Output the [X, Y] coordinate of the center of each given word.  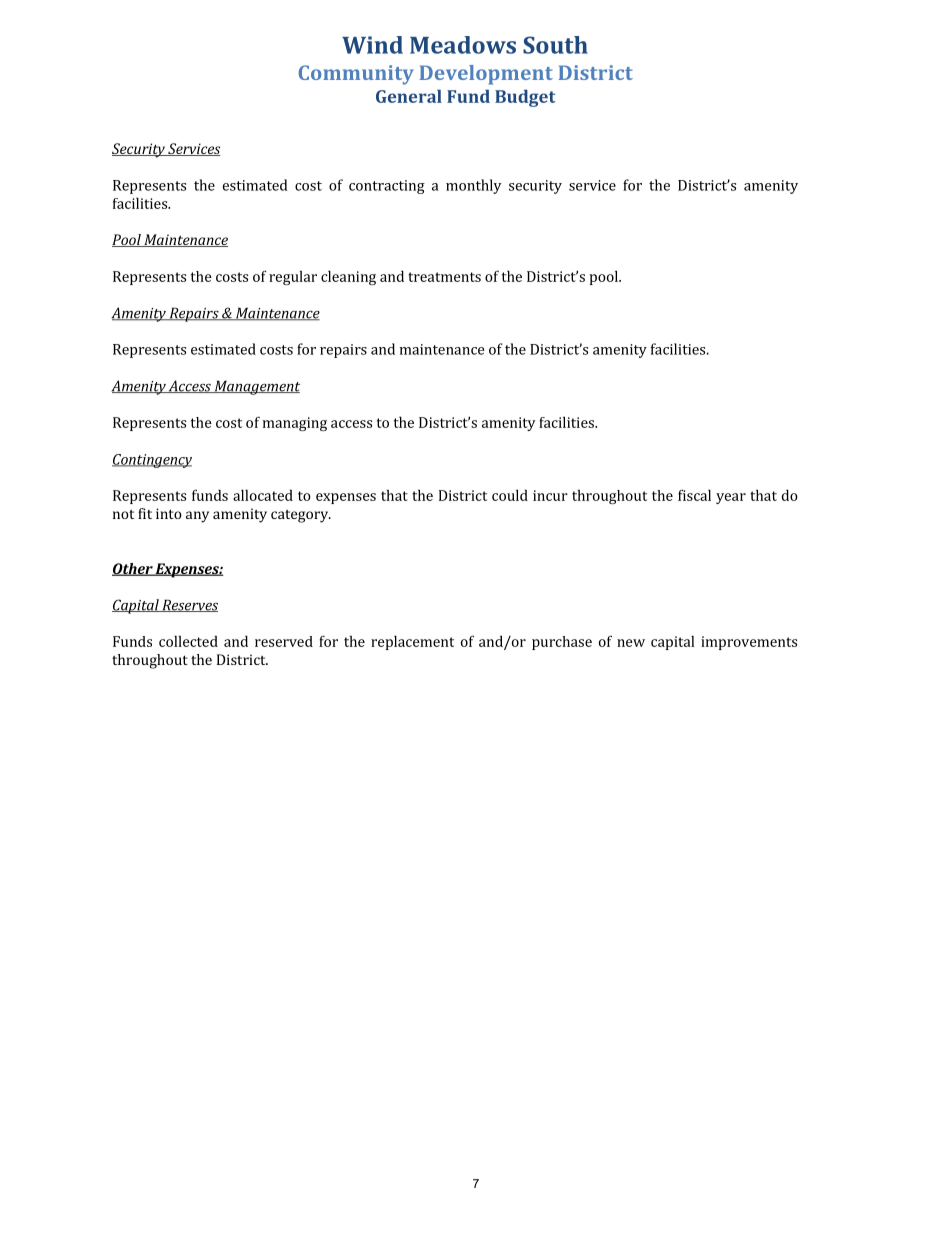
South [555, 45]
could [510, 495]
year [731, 498]
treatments [444, 277]
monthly [474, 186]
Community [356, 75]
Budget [525, 98]
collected [188, 641]
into [169, 513]
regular [293, 278]
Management [256, 387]
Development [486, 75]
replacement [412, 642]
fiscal [694, 495]
